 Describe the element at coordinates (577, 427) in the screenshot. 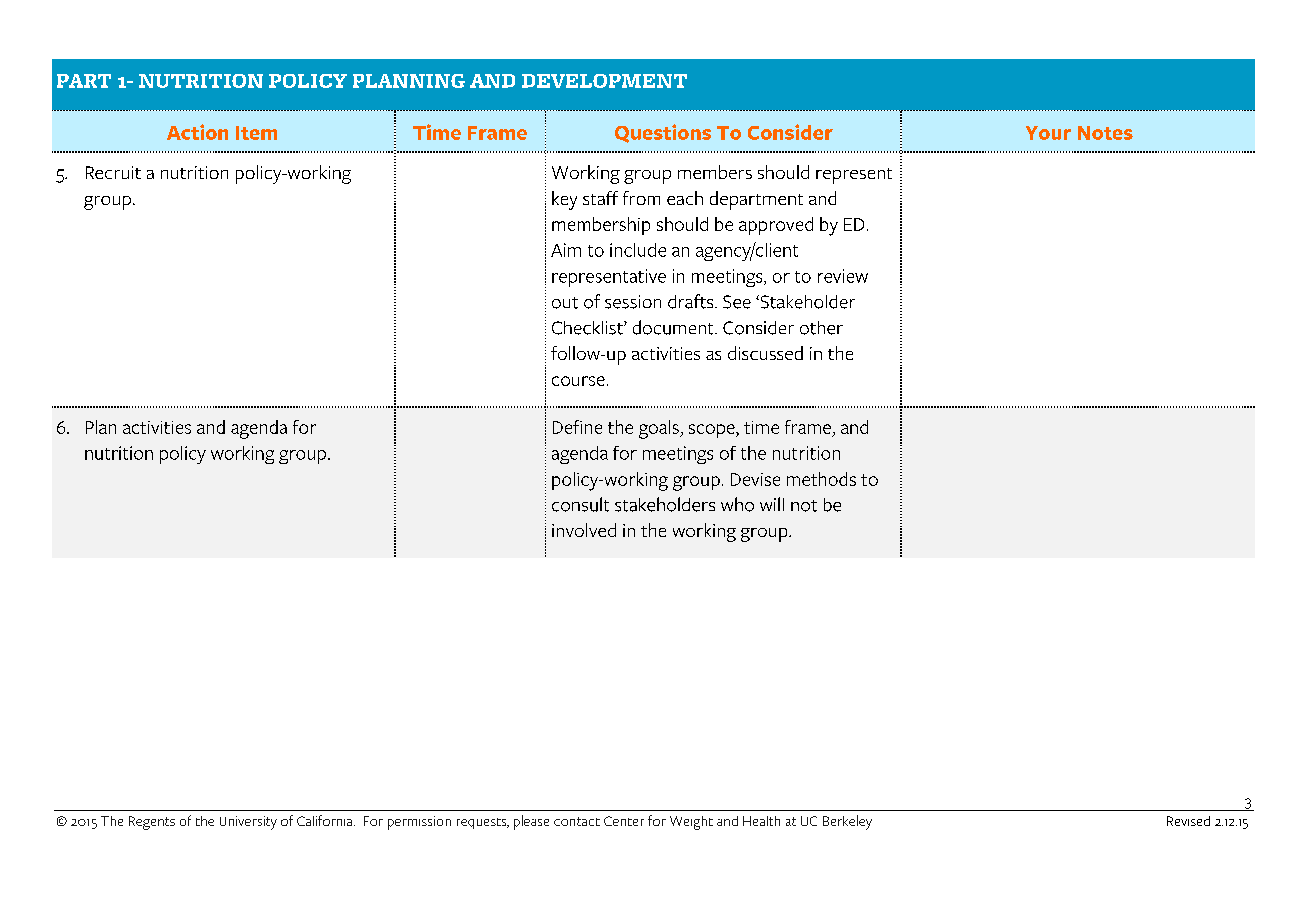

I see `Define` at that location.
